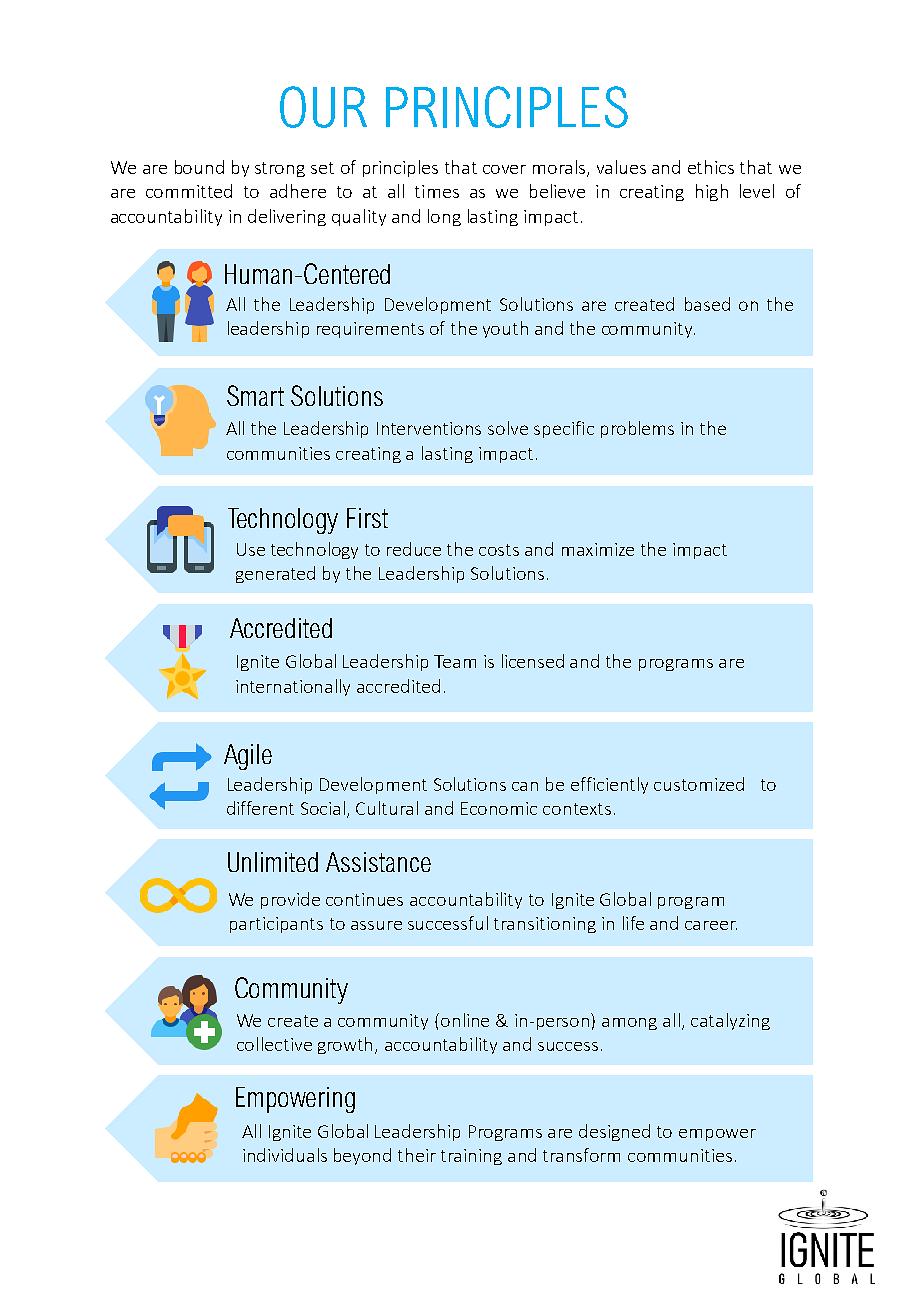 Image resolution: width=911 pixels, height=1316 pixels. I want to click on training, so click(471, 1157).
